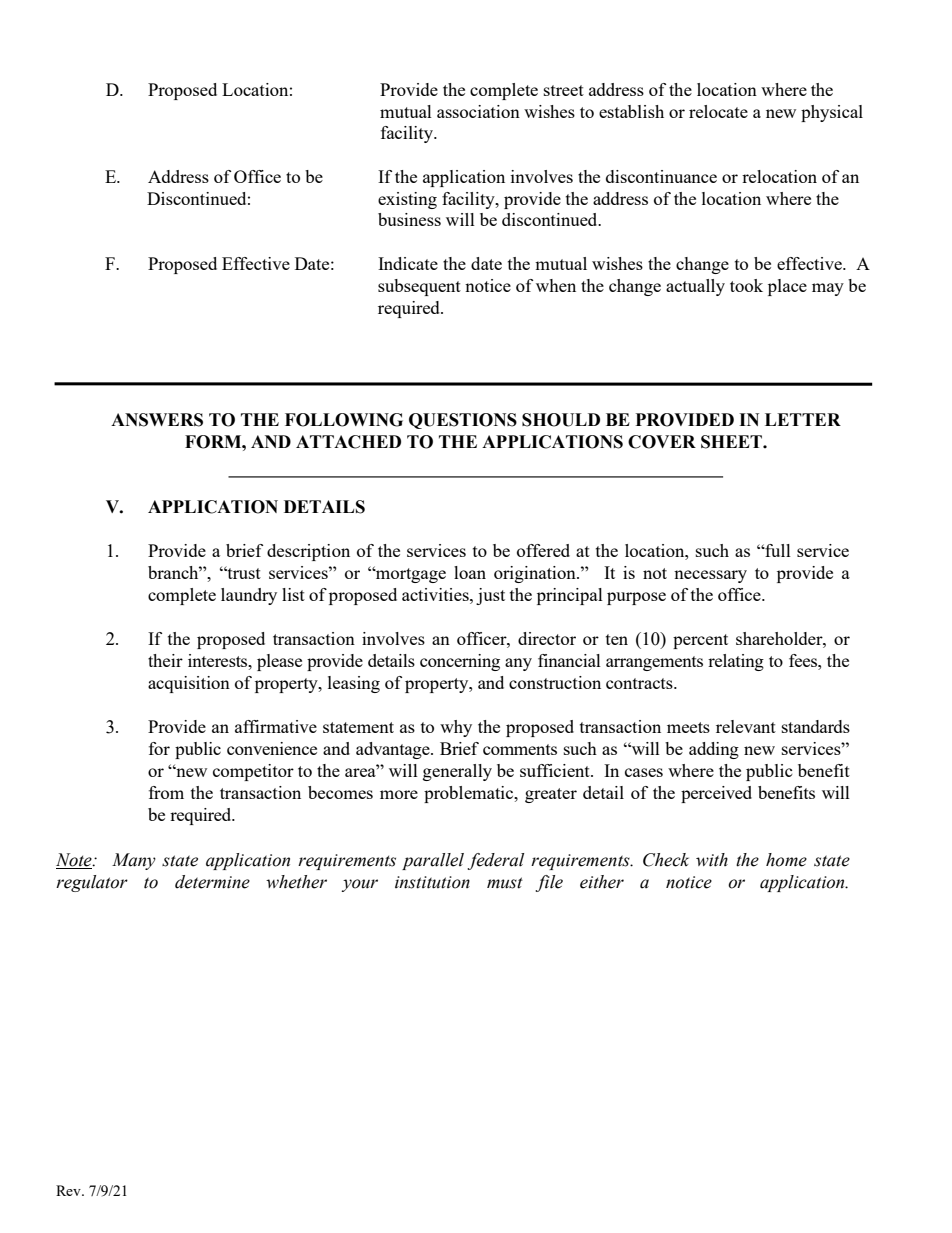 The width and height of the image is (952, 1233). Describe the element at coordinates (712, 860) in the image. I see `with` at that location.
